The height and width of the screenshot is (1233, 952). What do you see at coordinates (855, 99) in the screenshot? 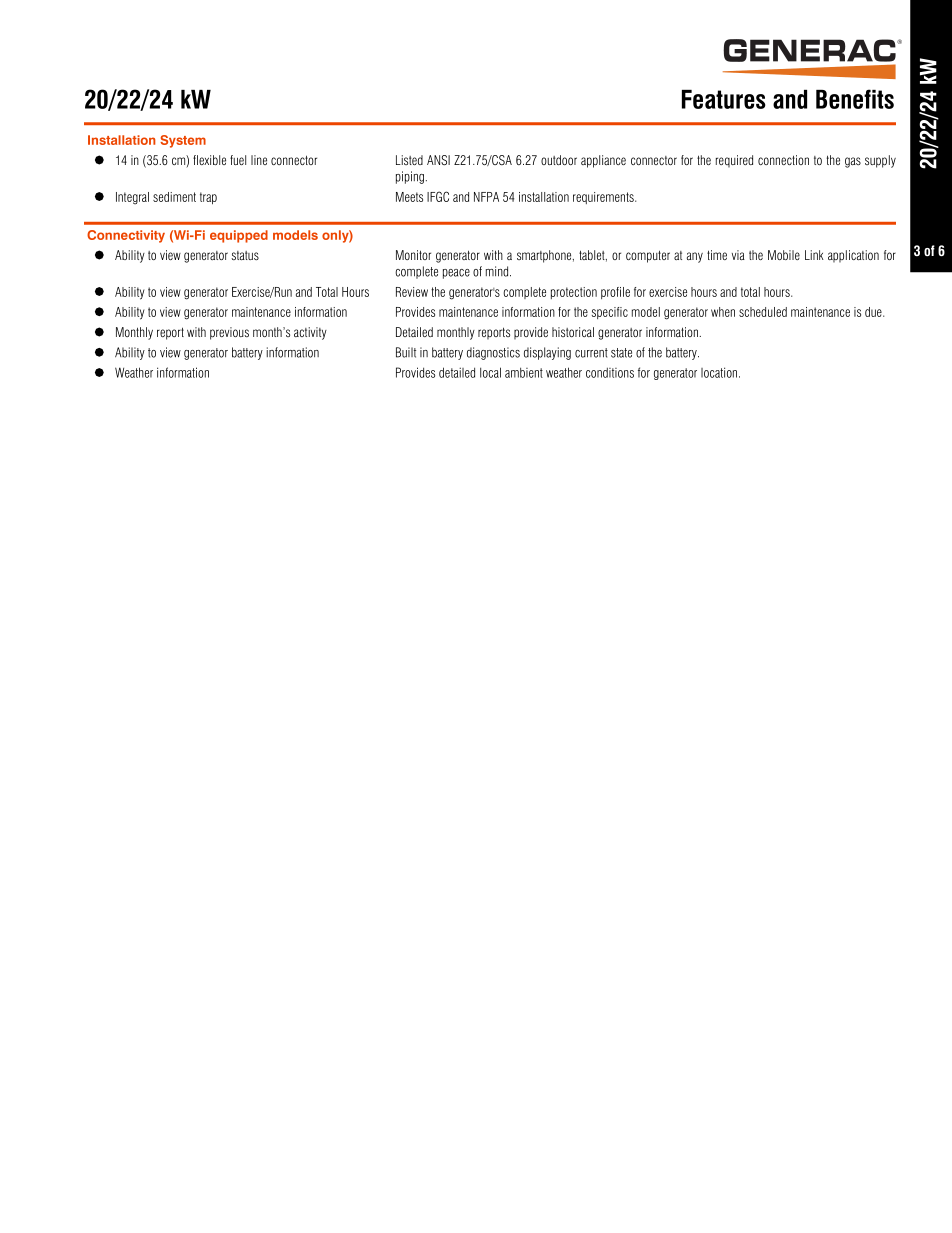
I see `Benefits` at bounding box center [855, 99].
